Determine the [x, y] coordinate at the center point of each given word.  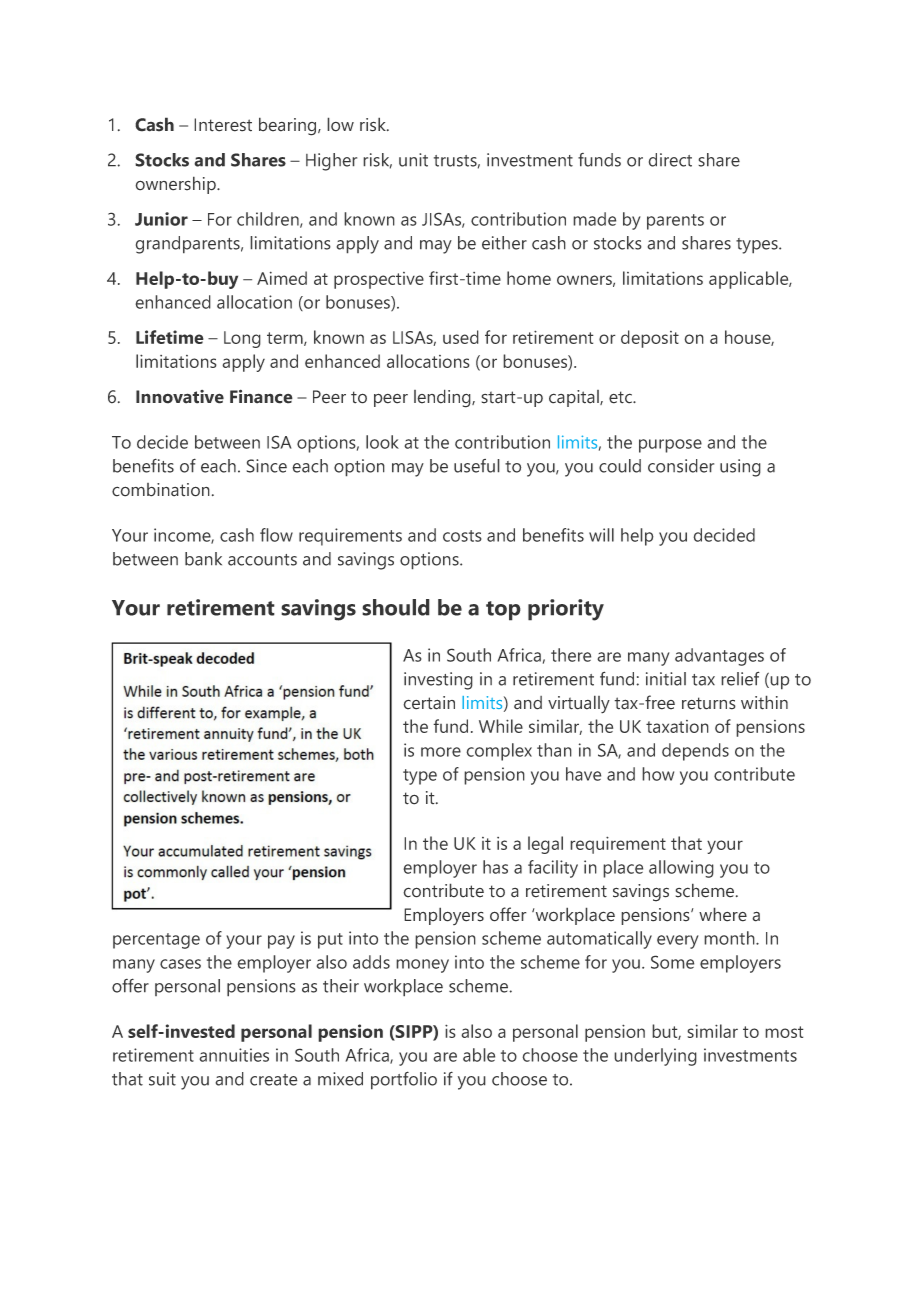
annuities [234, 1055]
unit [413, 160]
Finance [261, 396]
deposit [650, 339]
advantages [719, 657]
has [495, 867]
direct [670, 160]
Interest [223, 125]
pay [281, 942]
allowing [681, 869]
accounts [262, 560]
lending [443, 398]
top [503, 611]
